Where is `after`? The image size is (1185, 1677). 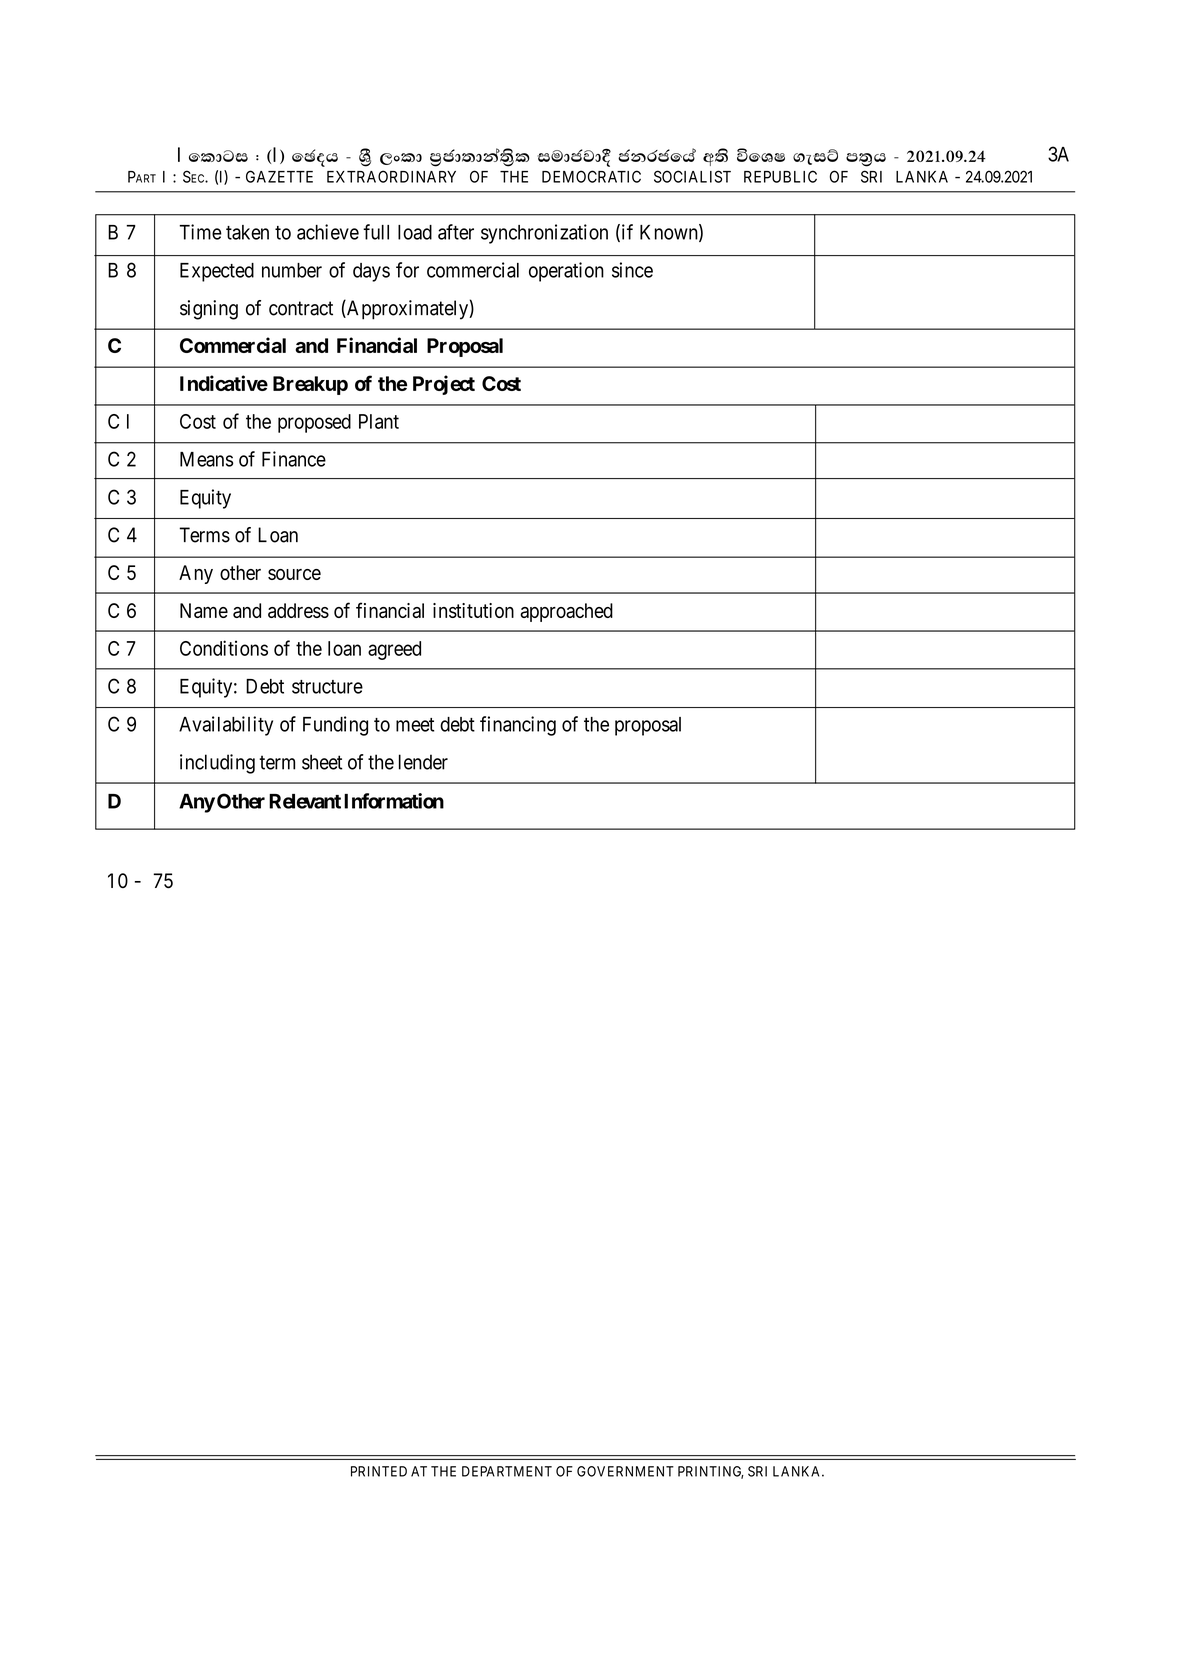 after is located at coordinates (456, 232).
